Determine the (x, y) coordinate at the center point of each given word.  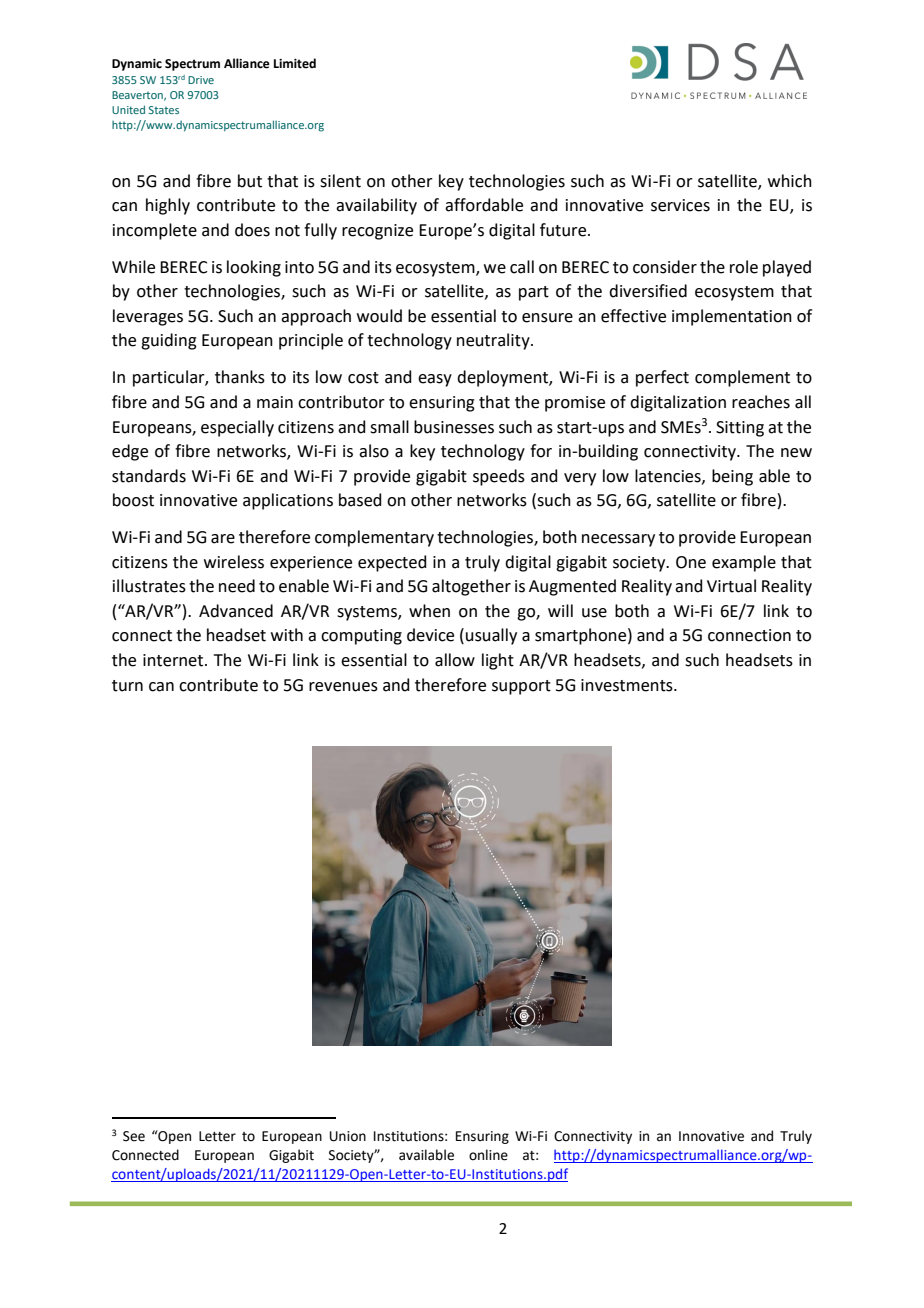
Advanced (236, 611)
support (521, 687)
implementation (732, 317)
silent (340, 181)
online (488, 1155)
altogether (471, 587)
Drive (201, 80)
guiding (169, 341)
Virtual (731, 586)
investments (628, 685)
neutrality (494, 341)
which (790, 181)
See (134, 1136)
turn (127, 686)
